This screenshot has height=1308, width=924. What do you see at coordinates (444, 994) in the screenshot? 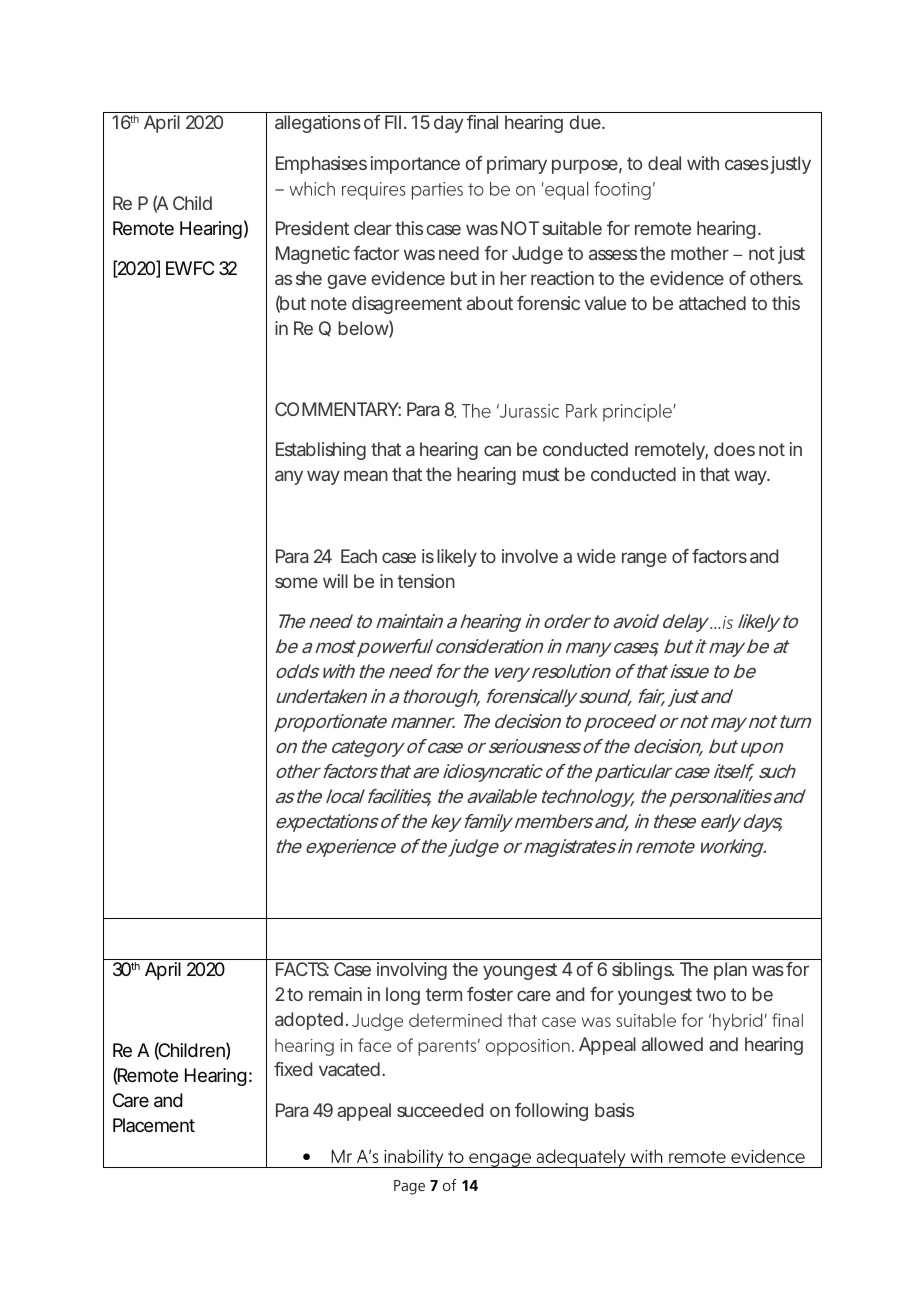
I see `term` at bounding box center [444, 994].
